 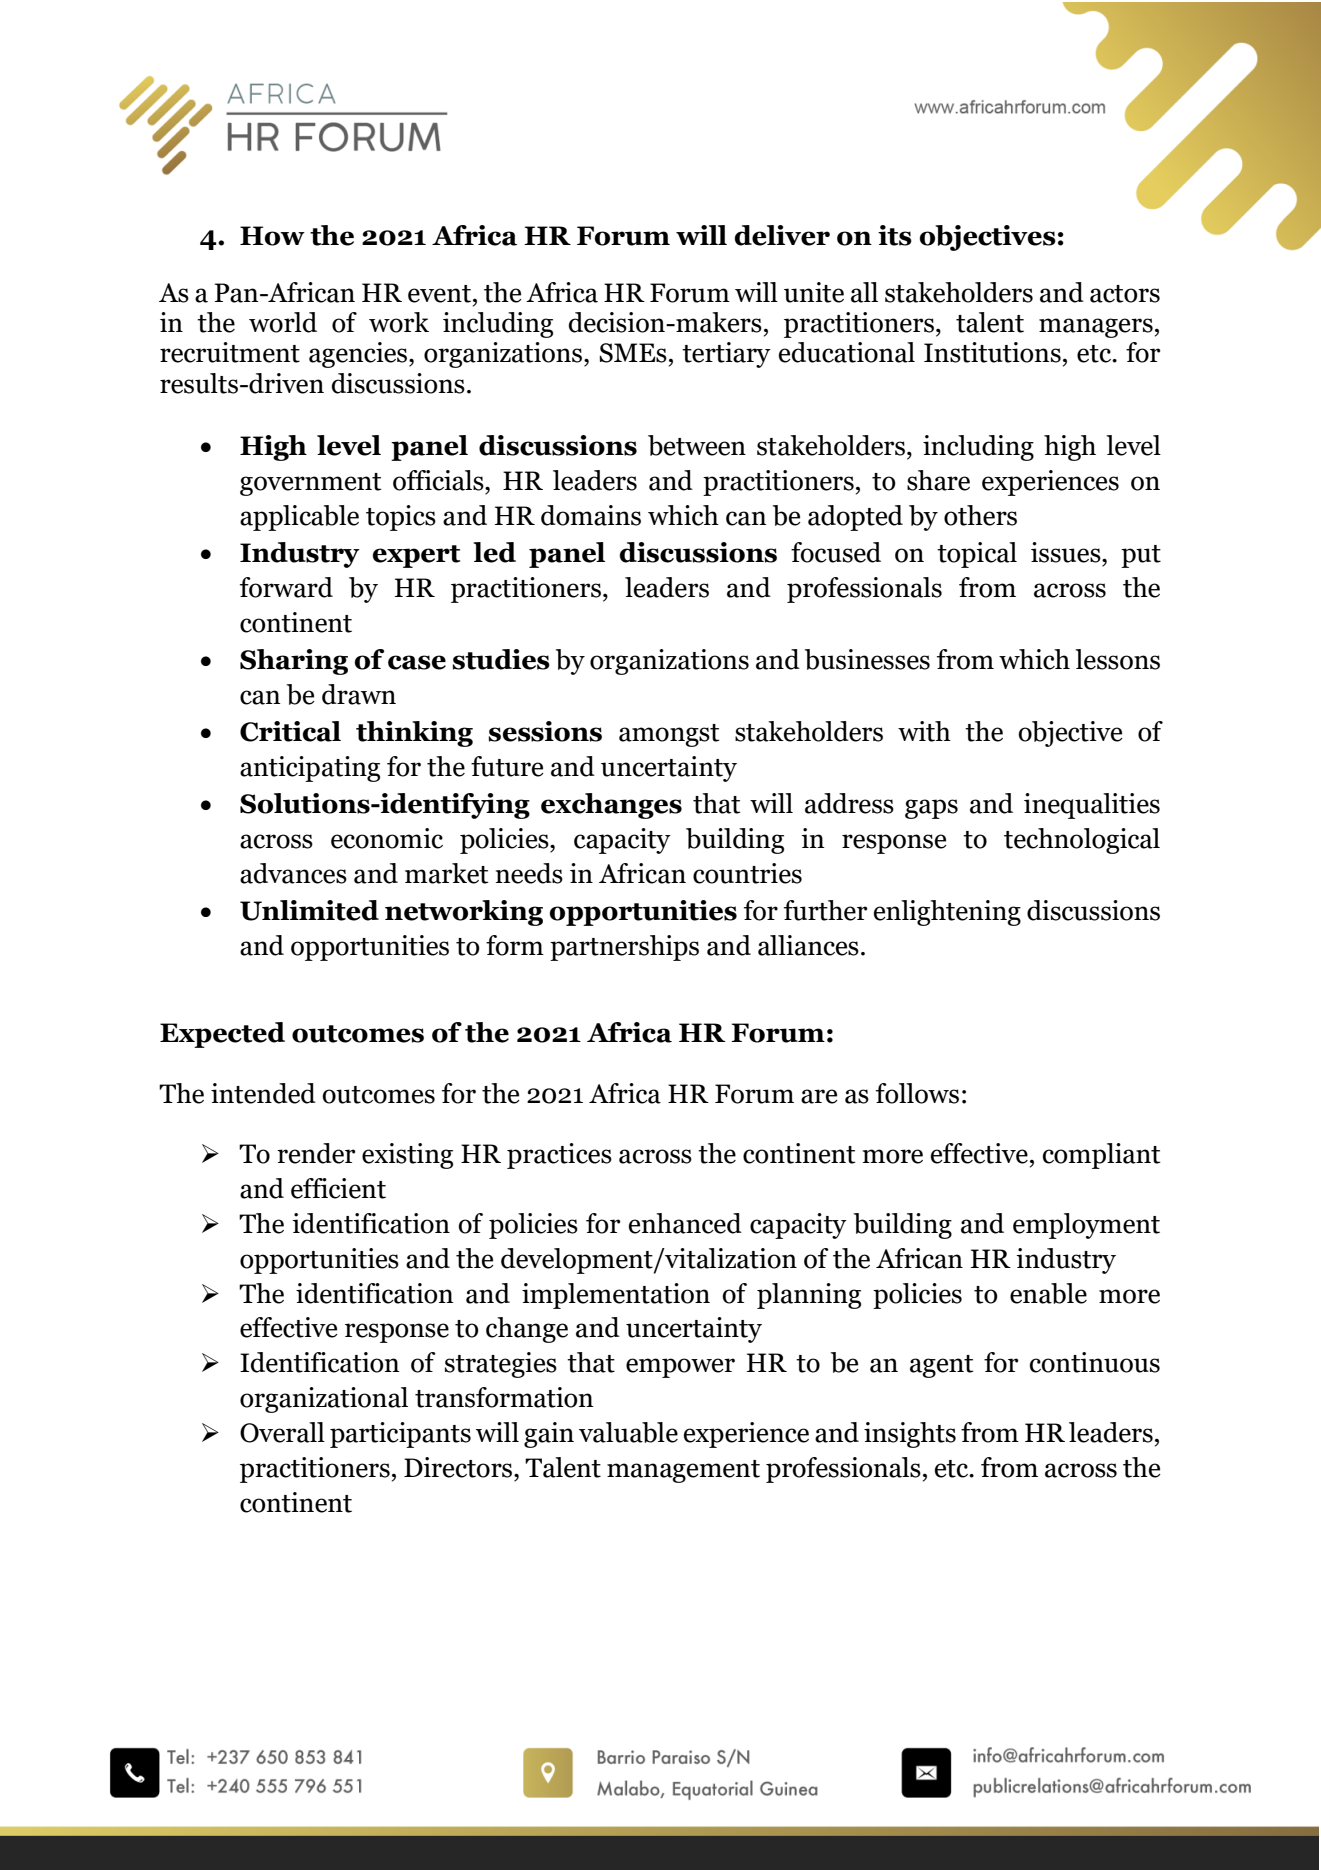 I want to click on How, so click(x=272, y=236).
